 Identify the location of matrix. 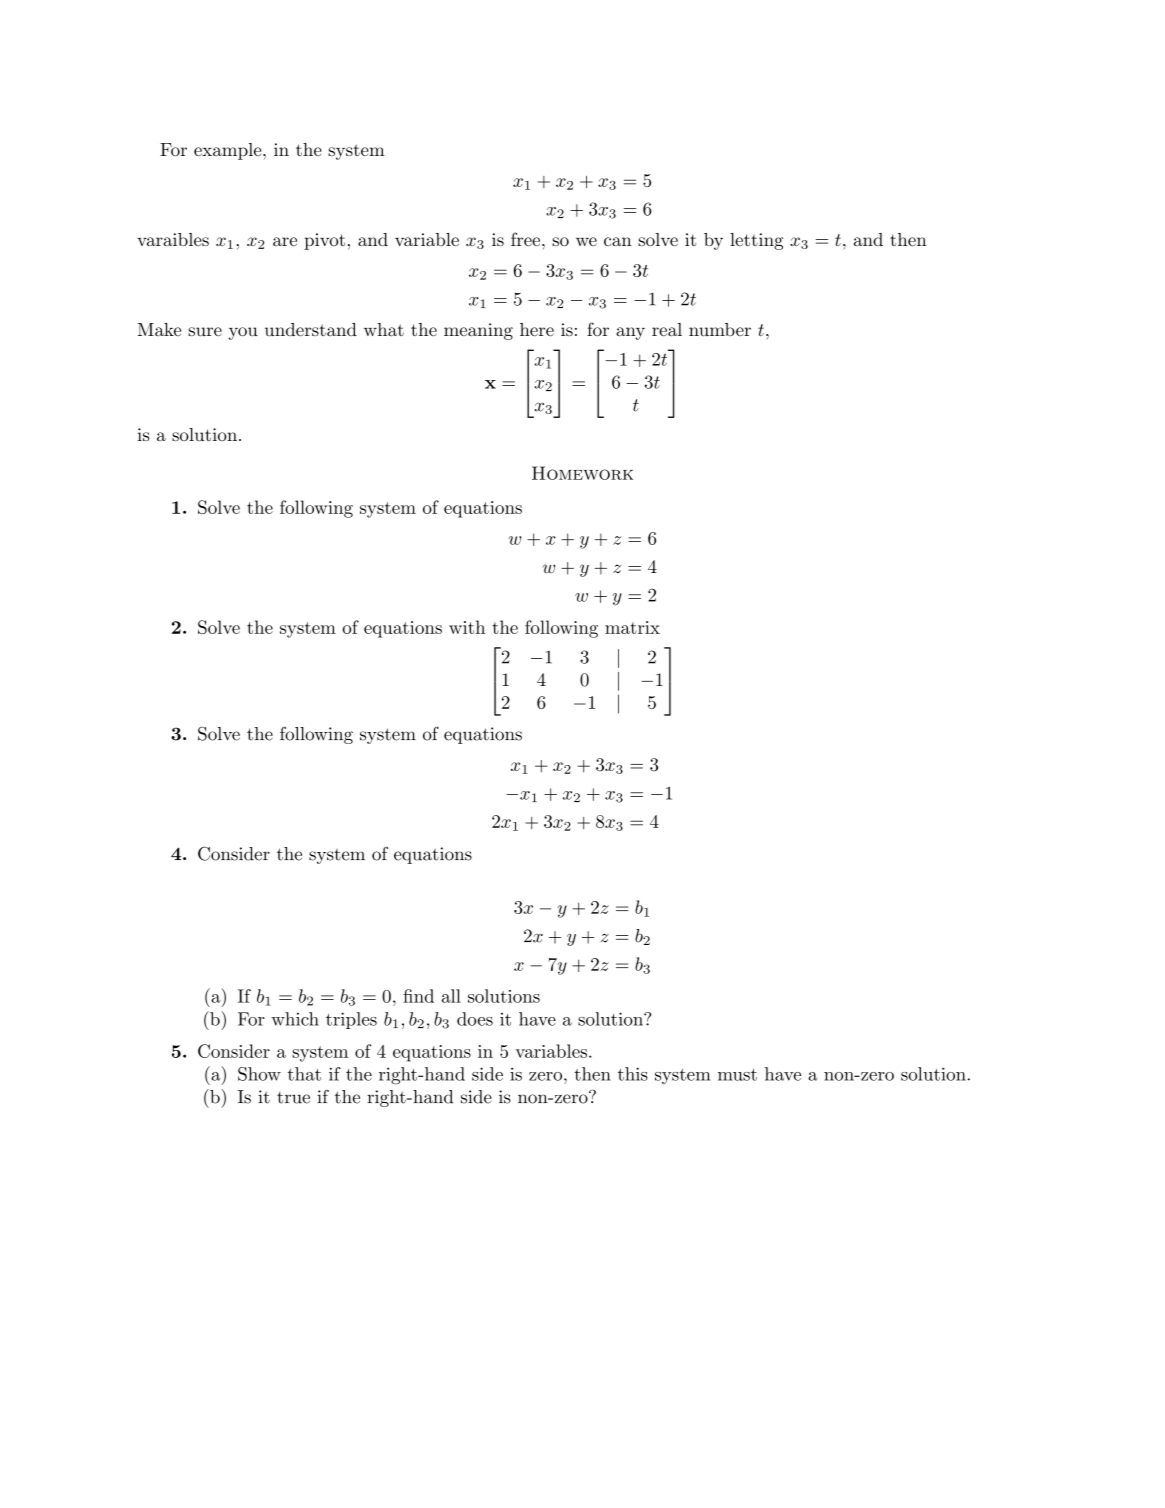
(632, 627).
